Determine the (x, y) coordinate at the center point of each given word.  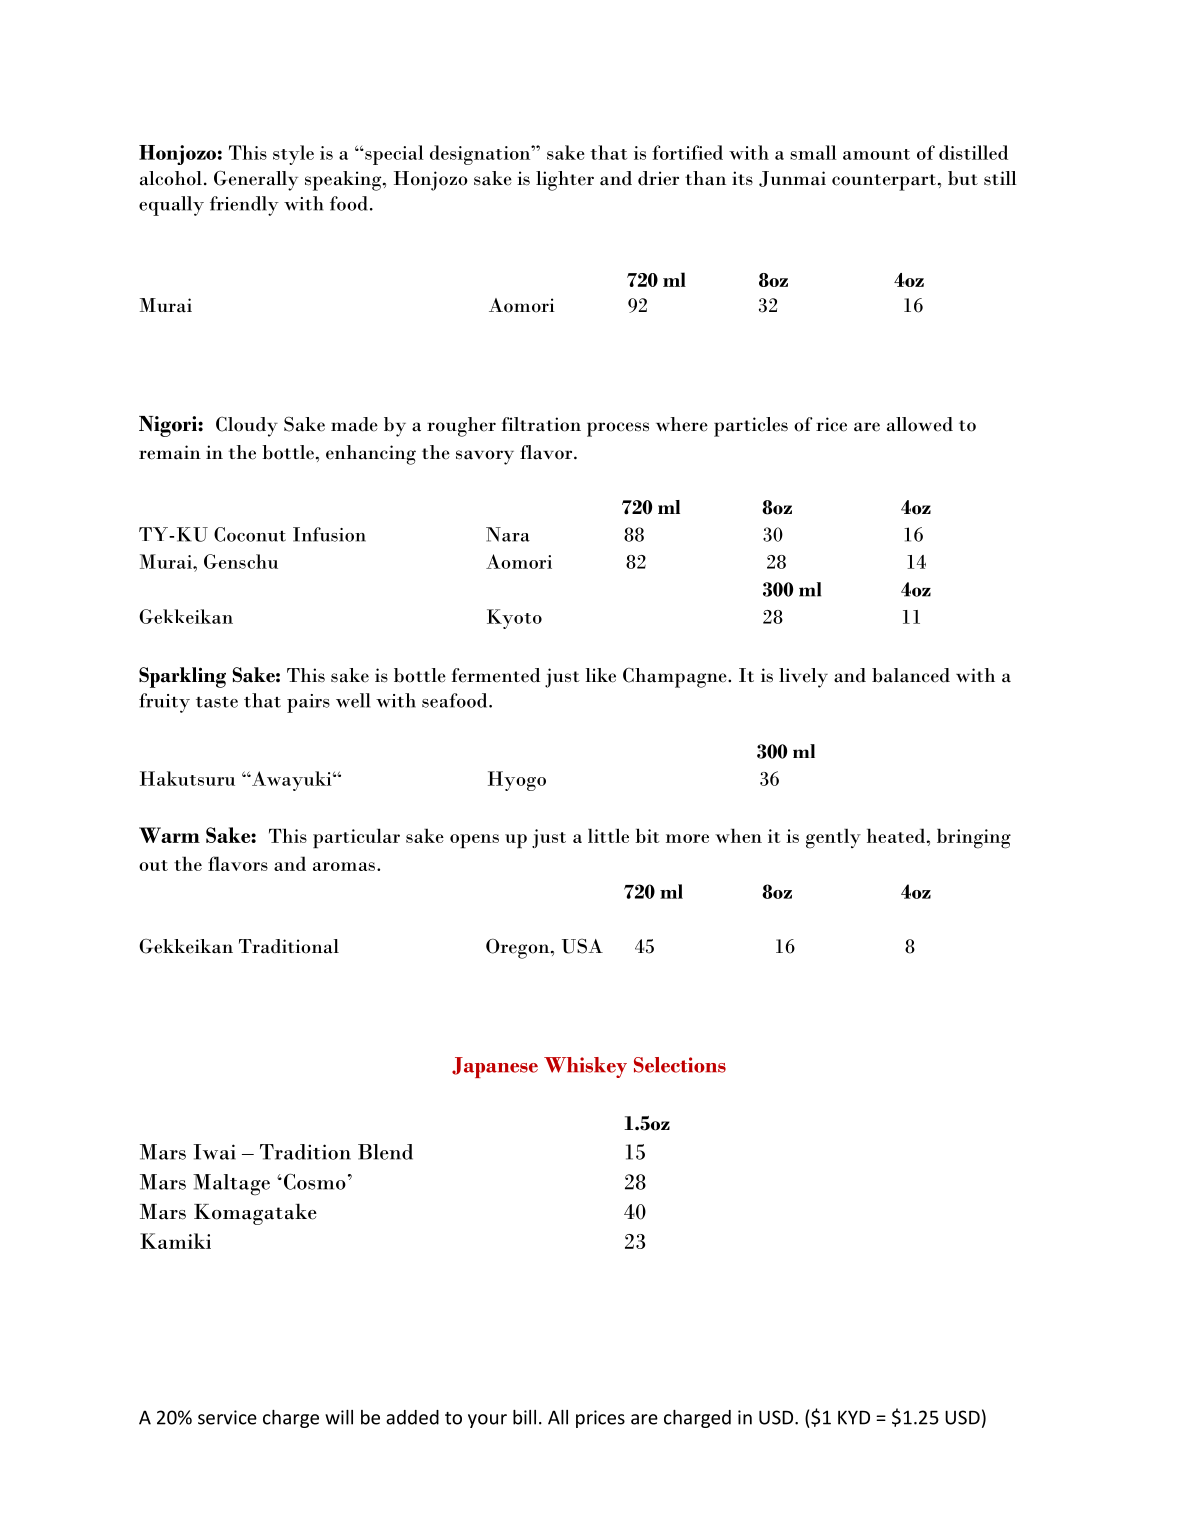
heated (896, 835)
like (601, 675)
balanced (911, 675)
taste (217, 702)
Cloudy (247, 427)
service (227, 1417)
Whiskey (585, 1067)
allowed (920, 424)
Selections (680, 1065)
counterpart (884, 182)
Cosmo (313, 1181)
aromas (344, 866)
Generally (256, 180)
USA (582, 946)
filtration (541, 424)
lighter (565, 181)
